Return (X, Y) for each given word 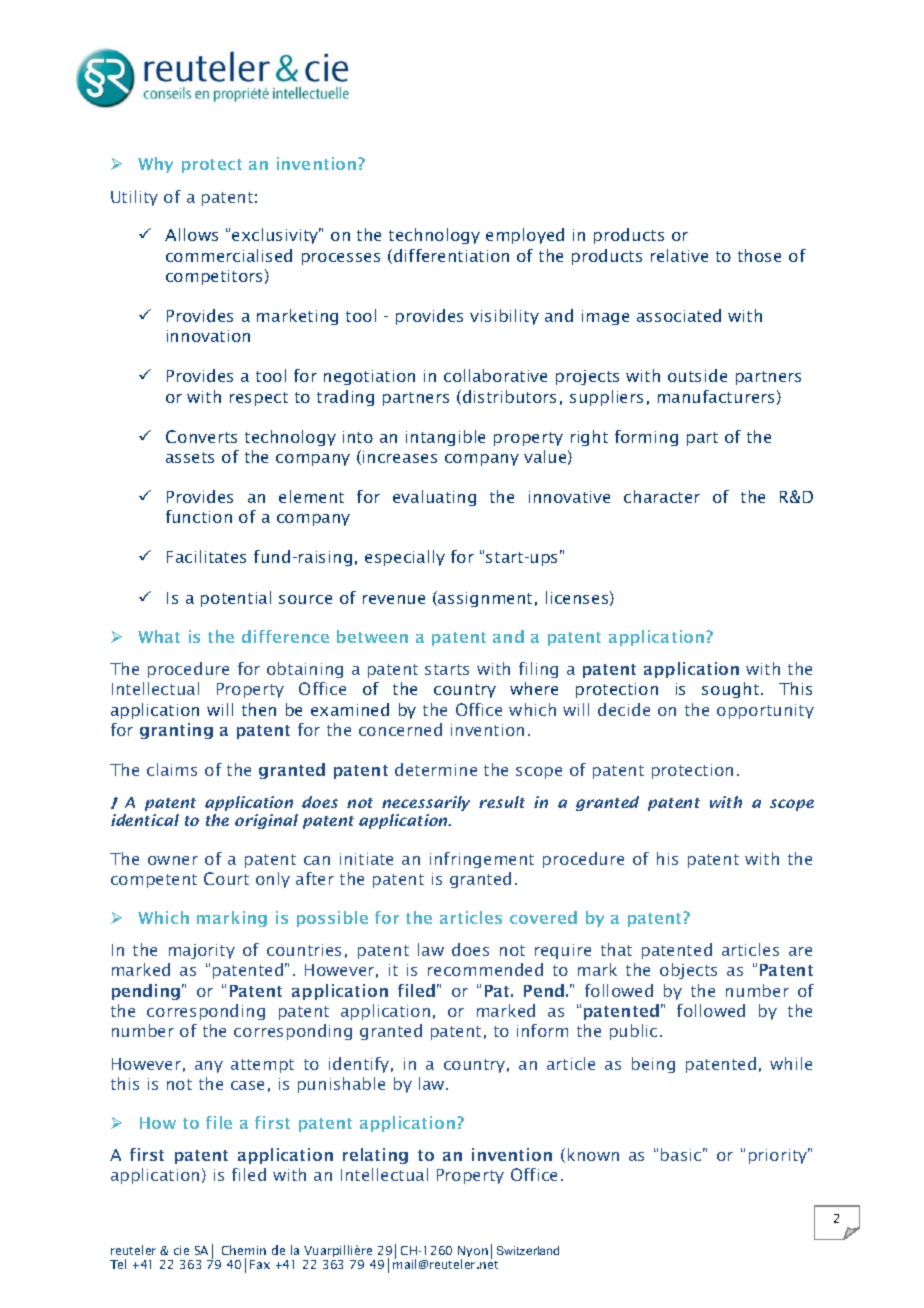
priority (779, 1156)
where (534, 688)
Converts (201, 436)
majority (202, 951)
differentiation (451, 255)
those (759, 255)
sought (730, 690)
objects (688, 971)
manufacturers (716, 396)
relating (375, 1156)
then (259, 709)
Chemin (244, 1250)
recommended (485, 969)
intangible (445, 438)
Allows (191, 234)
